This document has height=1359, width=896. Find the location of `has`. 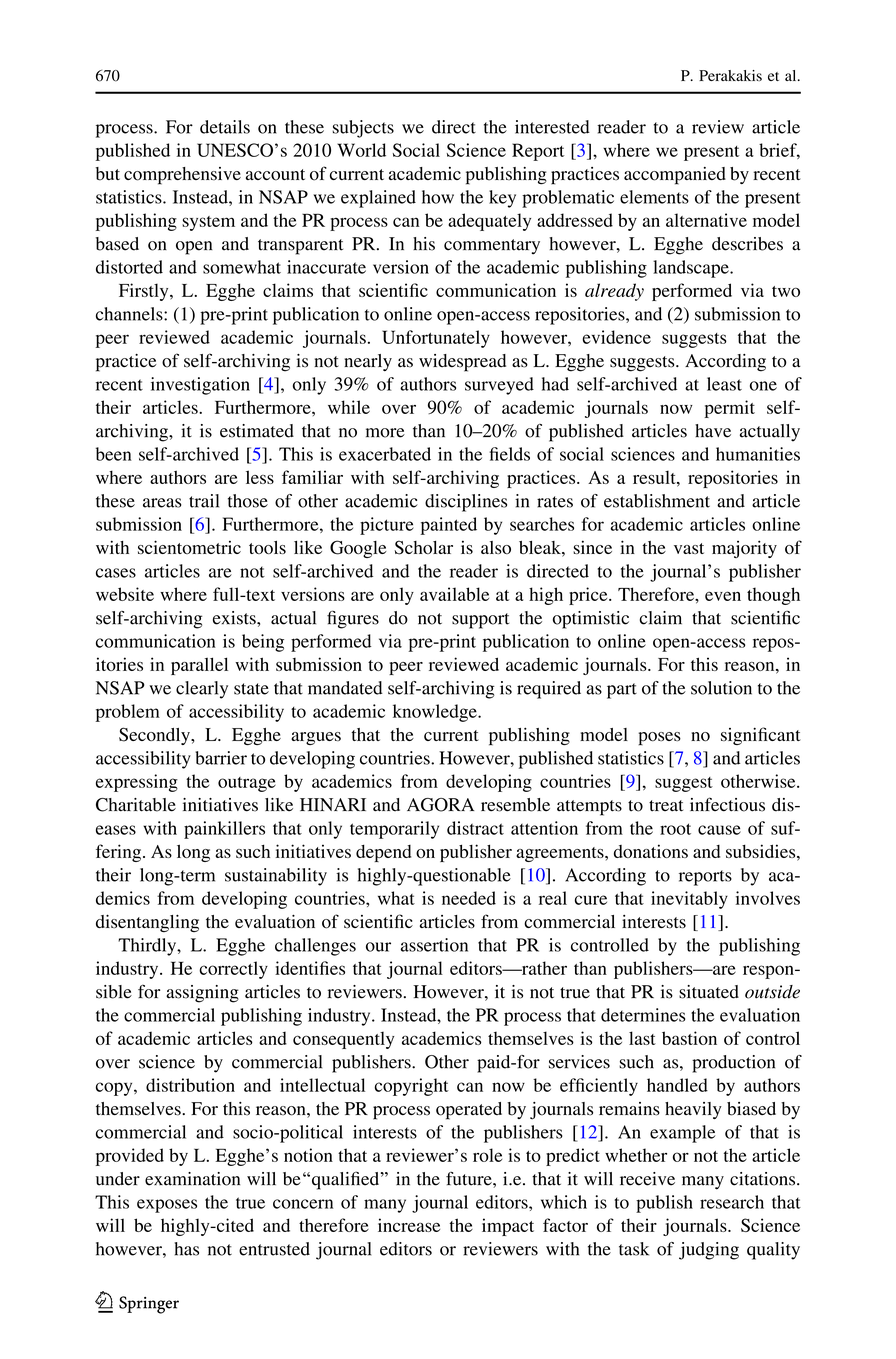

has is located at coordinates (186, 1249).
